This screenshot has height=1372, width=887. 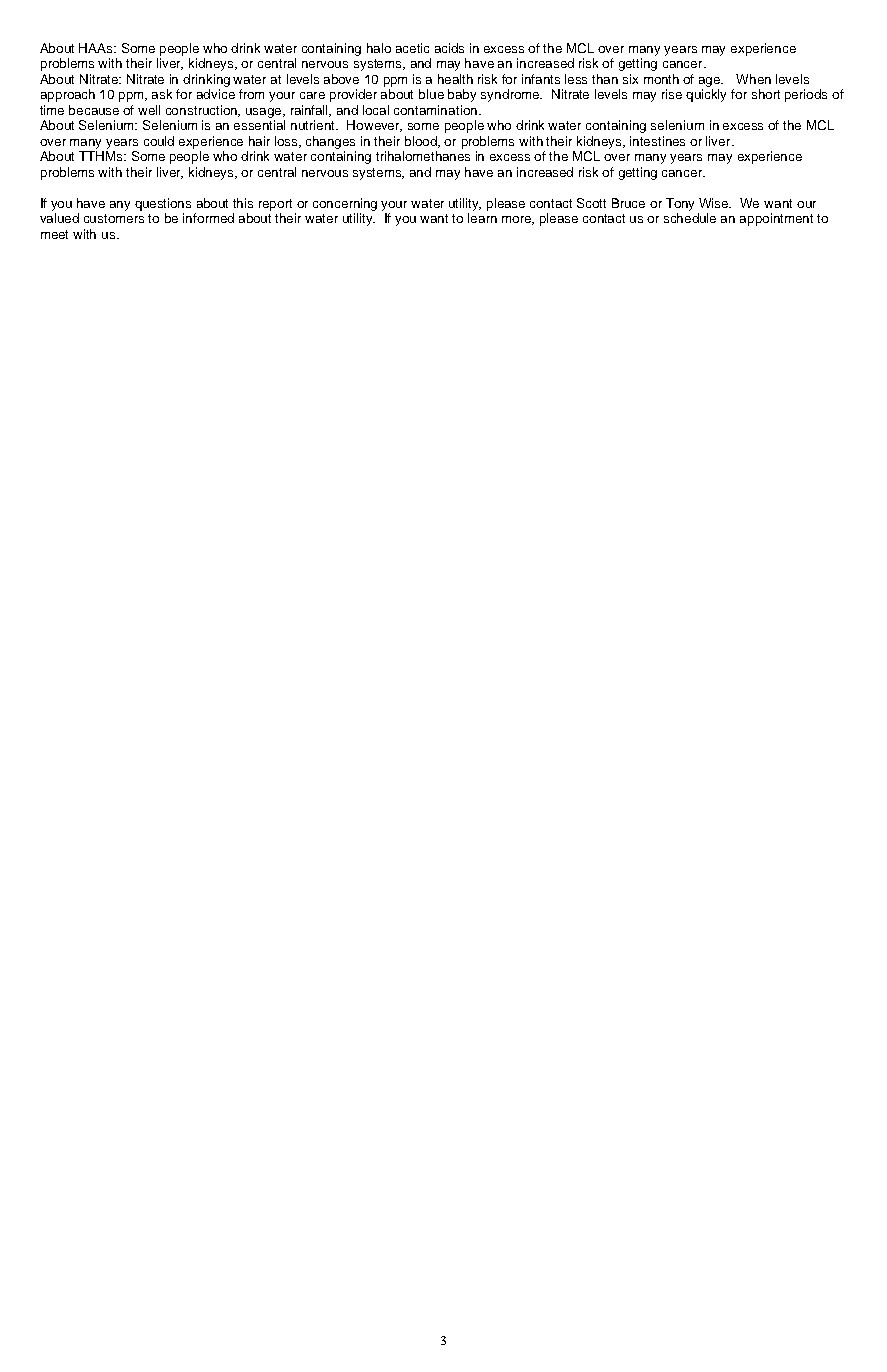 What do you see at coordinates (345, 204) in the screenshot?
I see `concerning` at bounding box center [345, 204].
